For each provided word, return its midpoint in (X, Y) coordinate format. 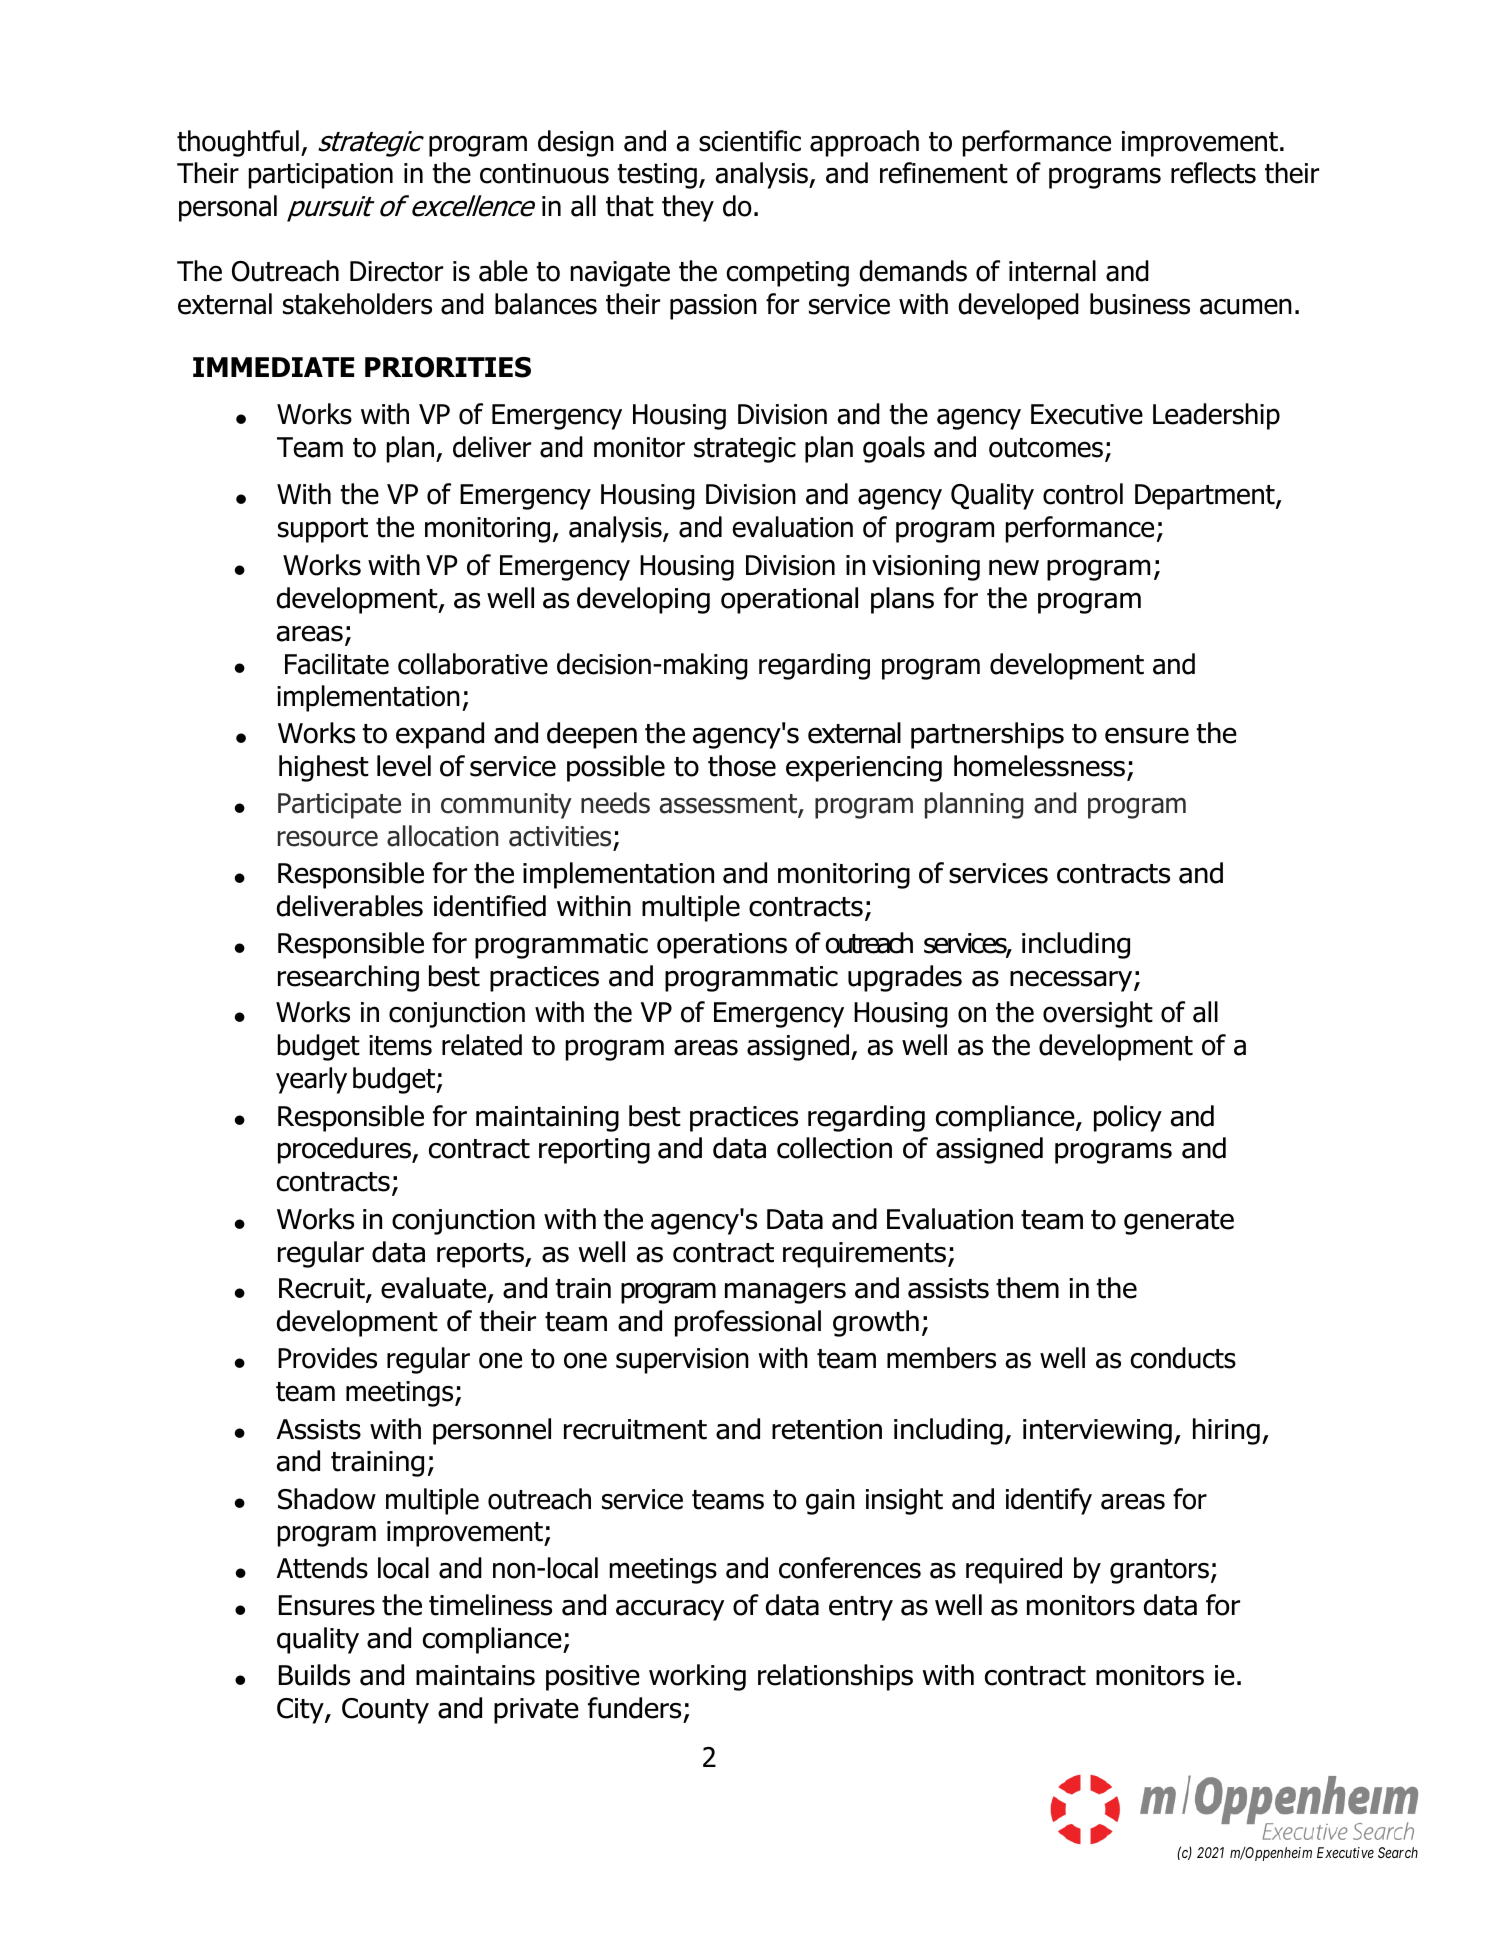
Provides (327, 1358)
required (1014, 1570)
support (323, 530)
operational (789, 600)
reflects (1213, 173)
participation (321, 176)
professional (748, 1323)
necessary (1072, 981)
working (697, 1677)
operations (722, 946)
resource (328, 839)
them (1027, 1288)
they (688, 208)
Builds (314, 1675)
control (1083, 494)
